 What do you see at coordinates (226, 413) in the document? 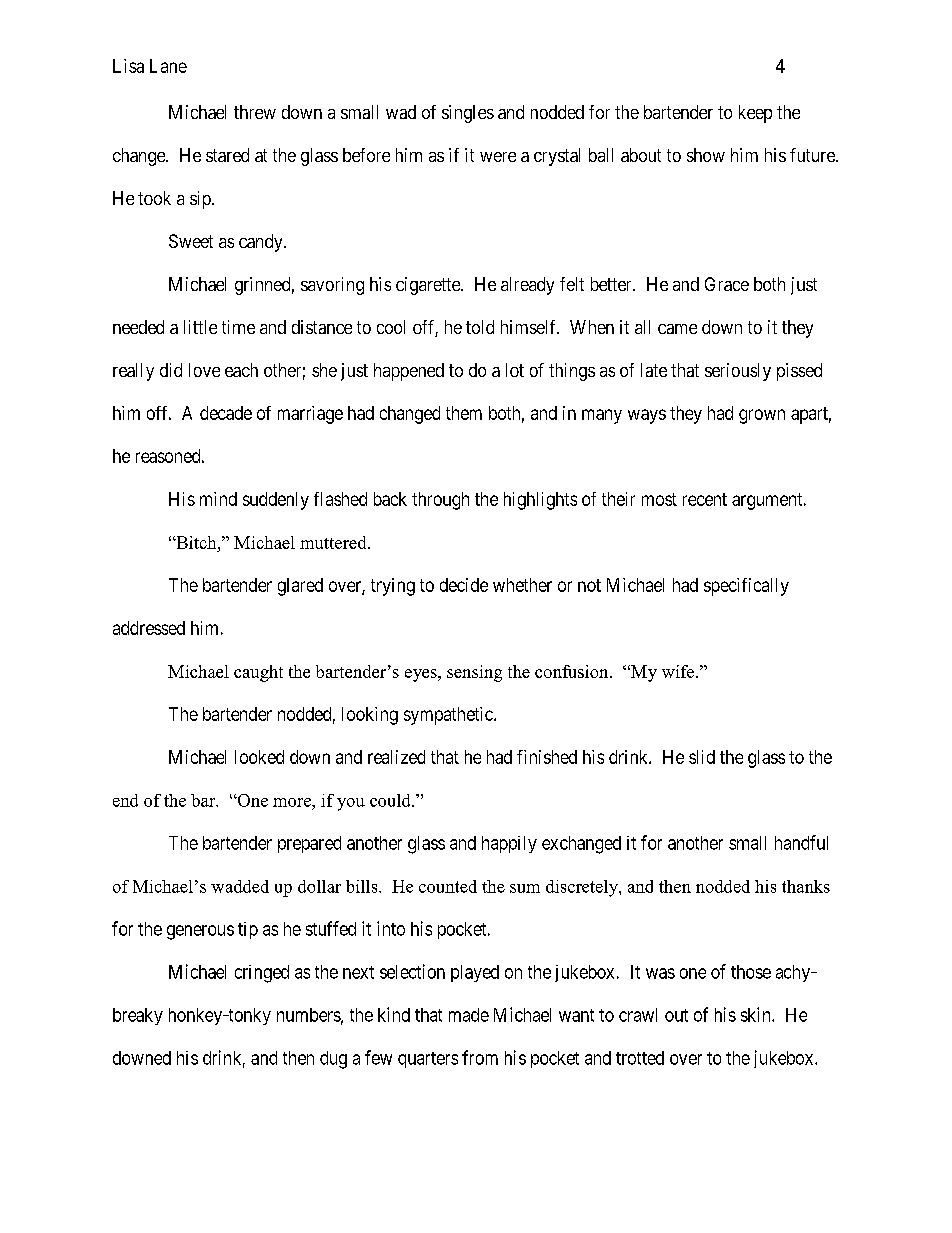
I see `decade` at bounding box center [226, 413].
